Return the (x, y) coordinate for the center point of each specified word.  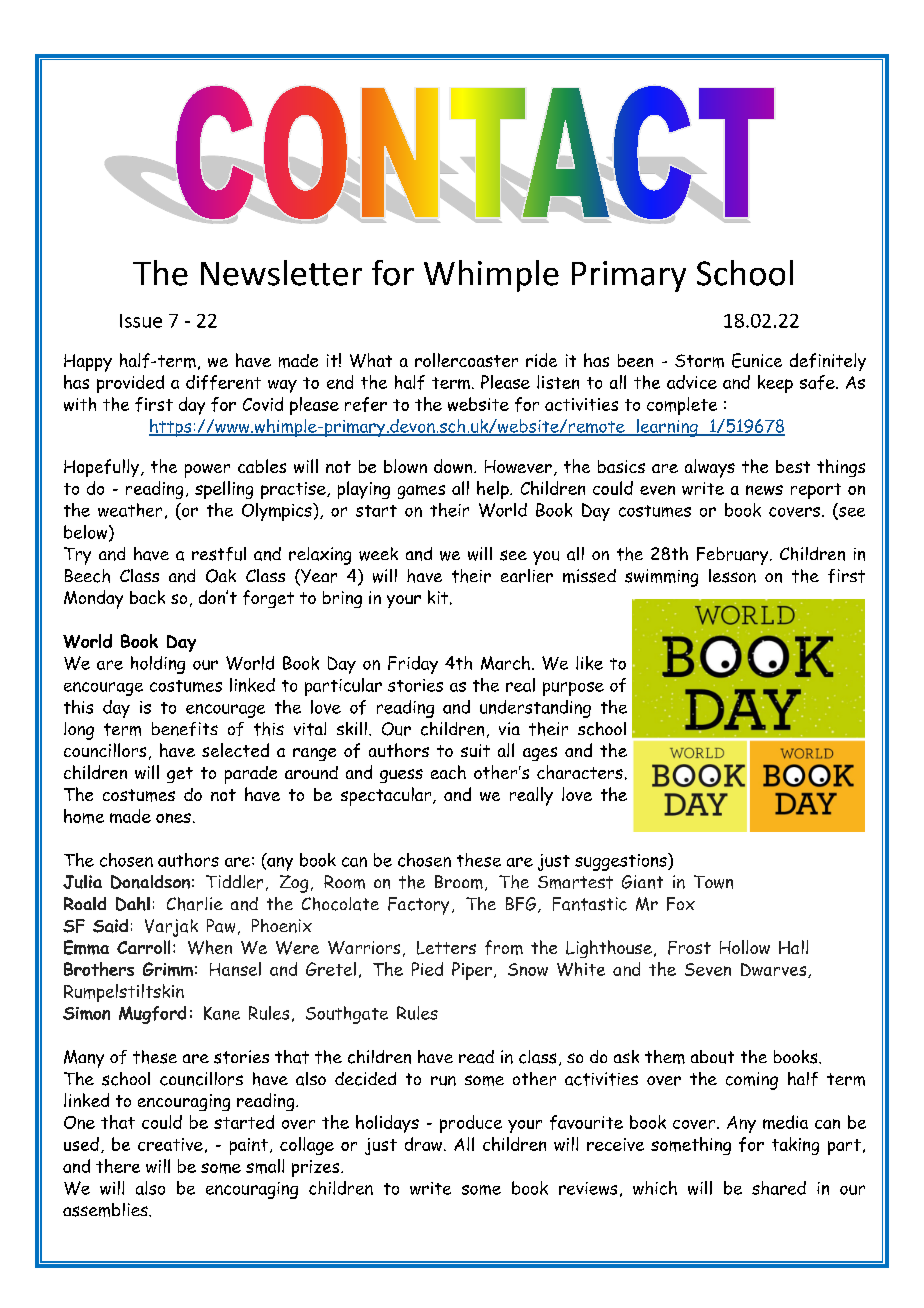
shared (779, 1188)
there (118, 1166)
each (448, 772)
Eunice (757, 360)
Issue (141, 321)
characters (580, 772)
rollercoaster (466, 360)
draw (425, 1144)
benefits (185, 729)
